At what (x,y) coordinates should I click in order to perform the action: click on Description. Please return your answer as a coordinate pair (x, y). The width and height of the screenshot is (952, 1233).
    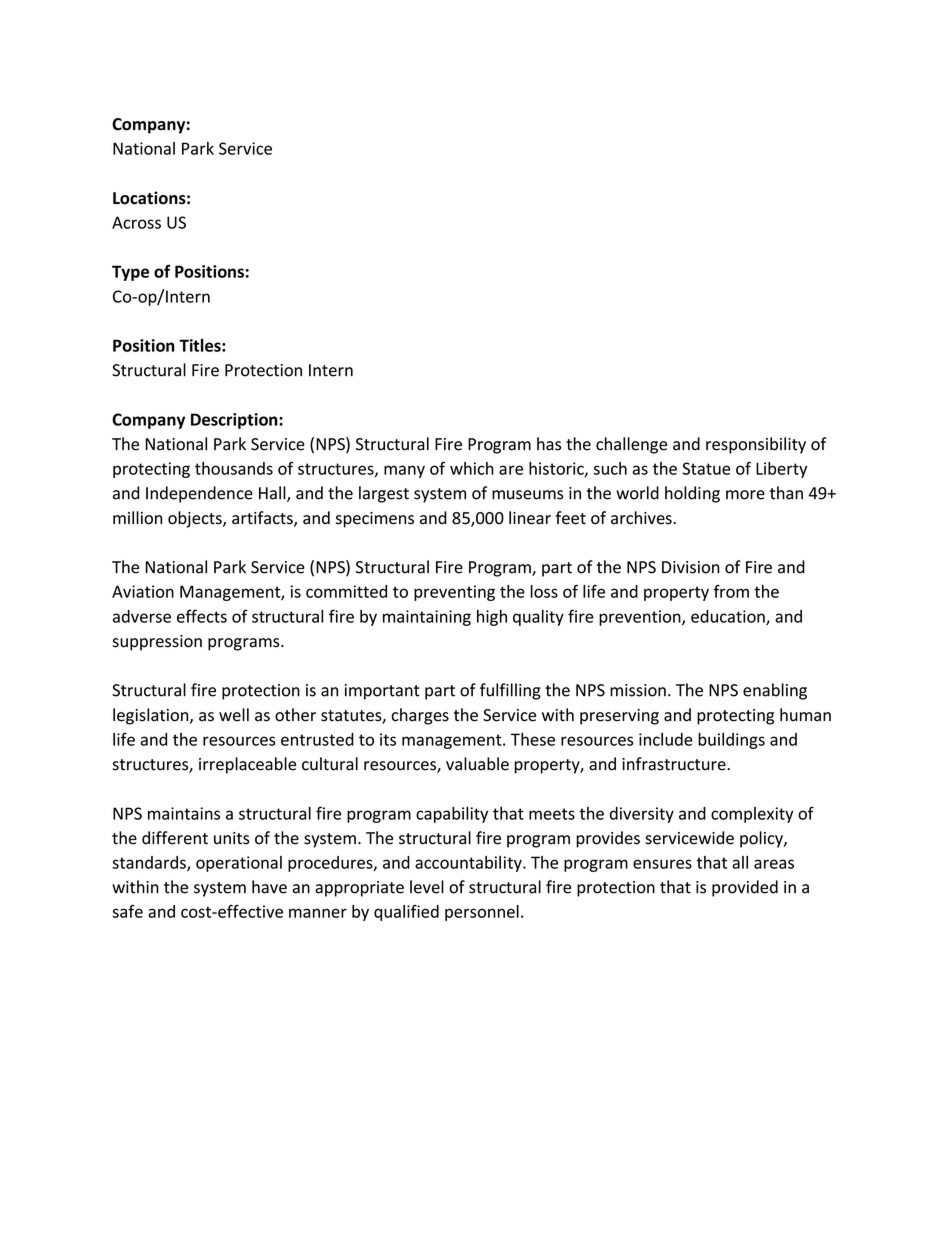
    Looking at the image, I should click on (235, 421).
